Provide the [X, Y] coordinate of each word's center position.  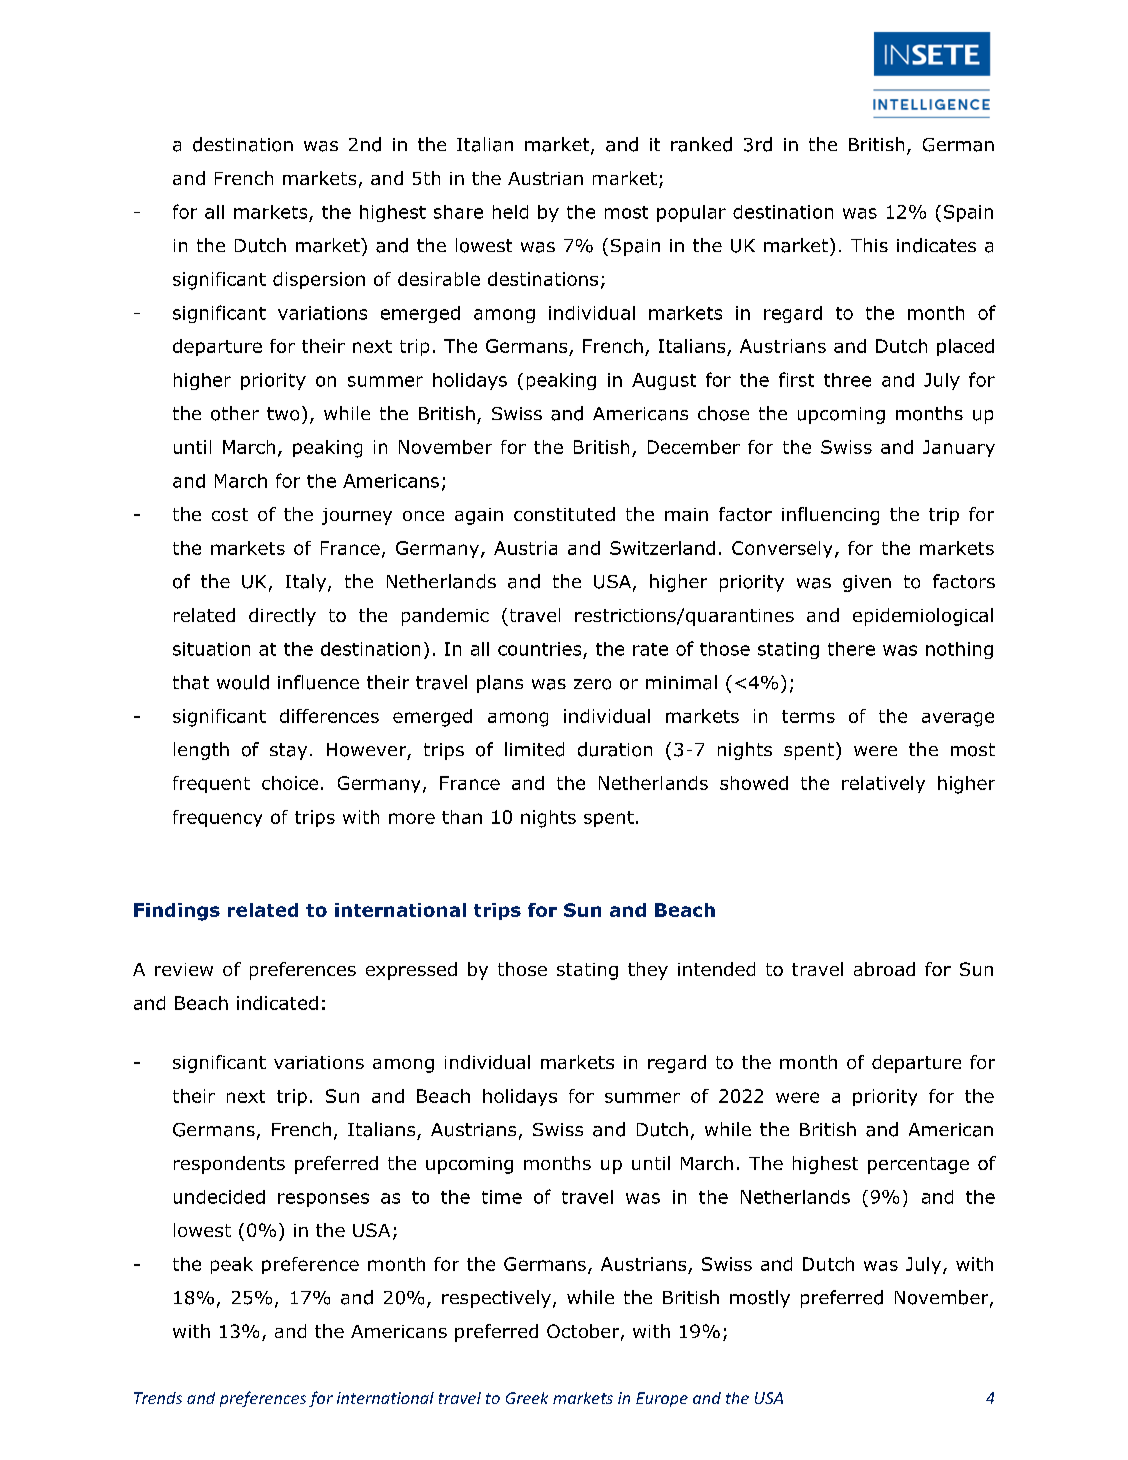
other [235, 413]
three [847, 380]
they [648, 971]
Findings [177, 912]
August [664, 381]
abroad [884, 969]
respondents [229, 1165]
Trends [158, 1398]
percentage [918, 1165]
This [869, 245]
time [502, 1197]
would [243, 682]
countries [539, 649]
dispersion [319, 280]
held [510, 212]
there [851, 649]
